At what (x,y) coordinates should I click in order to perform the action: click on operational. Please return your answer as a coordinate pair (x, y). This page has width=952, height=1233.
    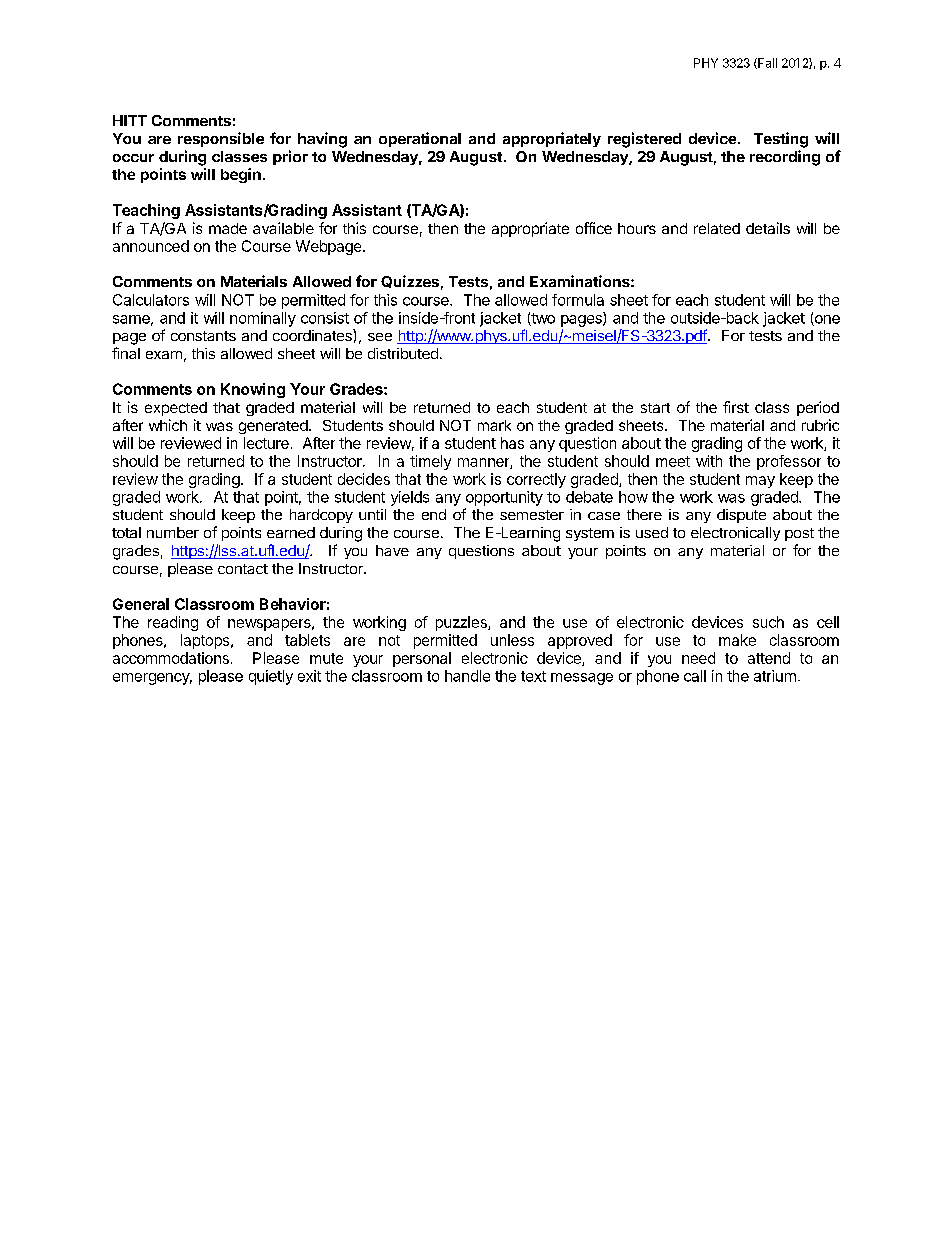
    Looking at the image, I should click on (420, 139).
